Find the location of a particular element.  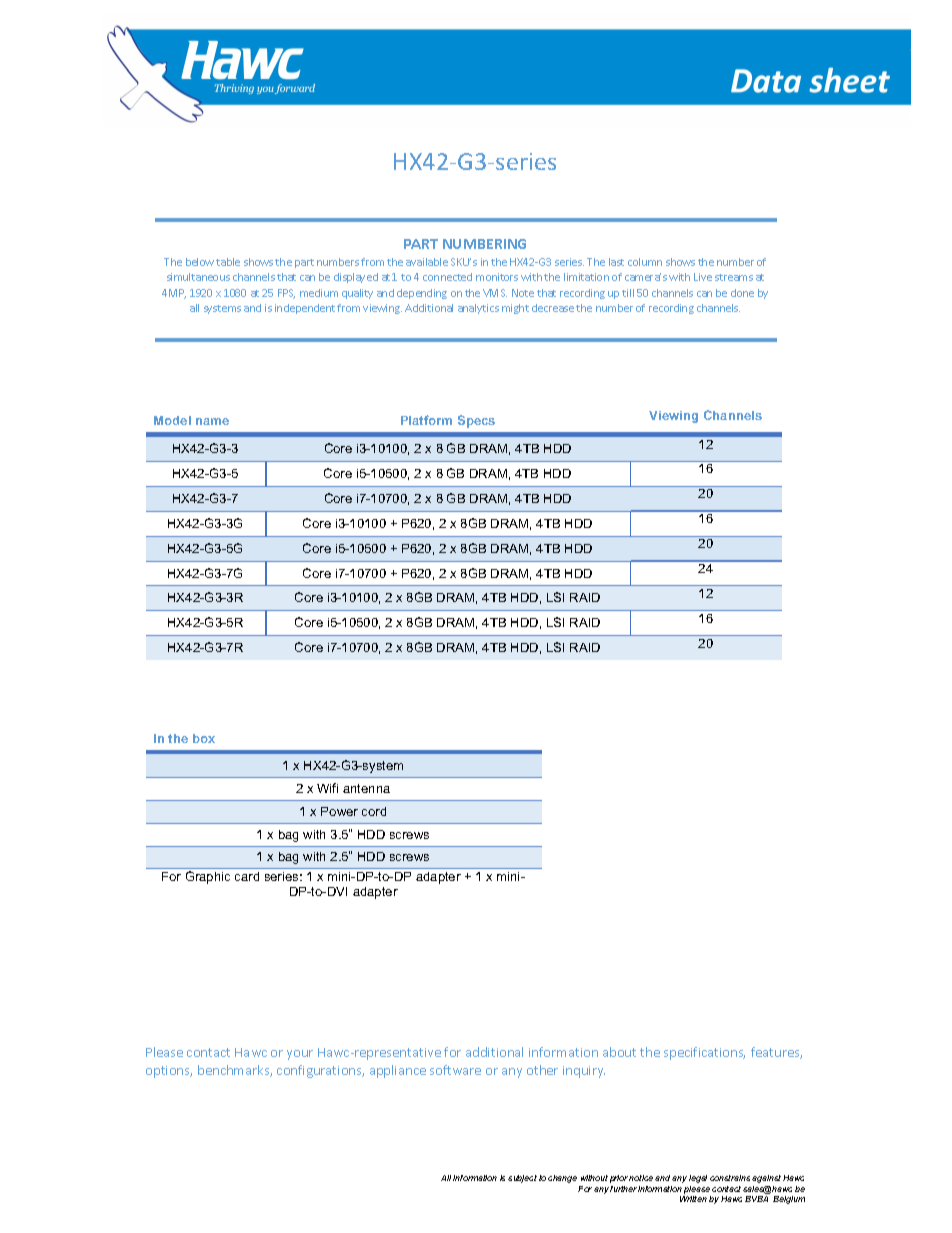

software is located at coordinates (455, 1070).
